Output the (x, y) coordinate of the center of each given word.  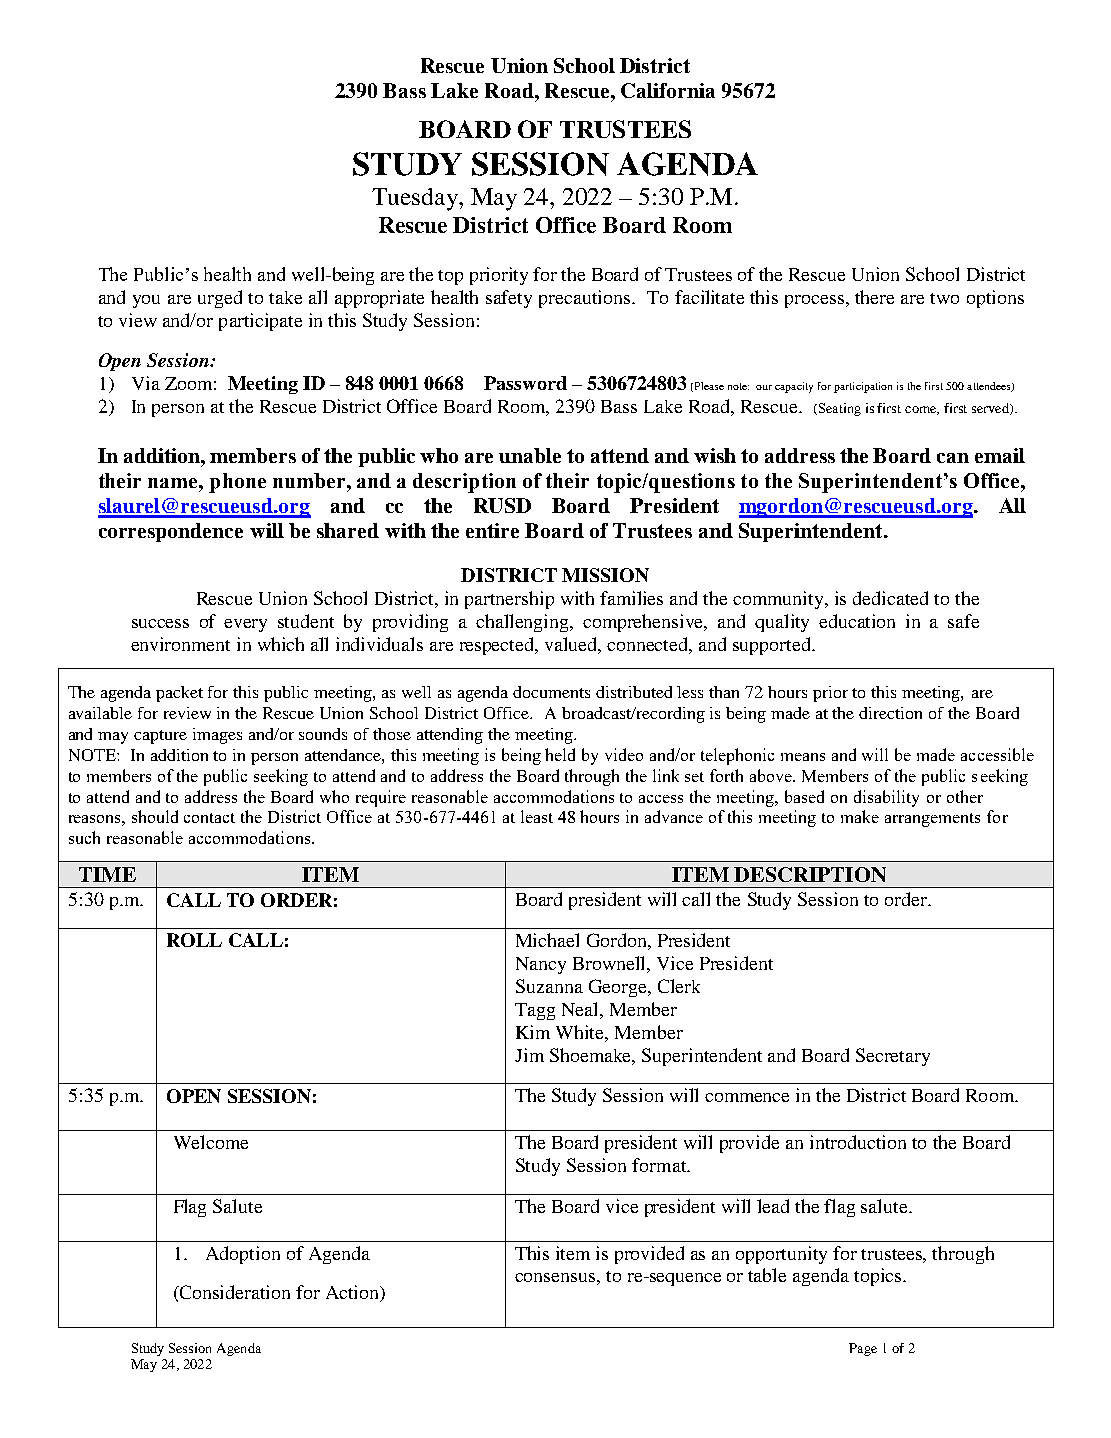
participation (863, 387)
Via (146, 383)
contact (209, 818)
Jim (529, 1055)
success (160, 623)
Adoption (243, 1255)
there (874, 297)
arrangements (932, 820)
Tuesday (416, 199)
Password (525, 383)
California (668, 90)
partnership (509, 600)
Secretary (893, 1057)
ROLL (194, 940)
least (537, 816)
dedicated (890, 598)
